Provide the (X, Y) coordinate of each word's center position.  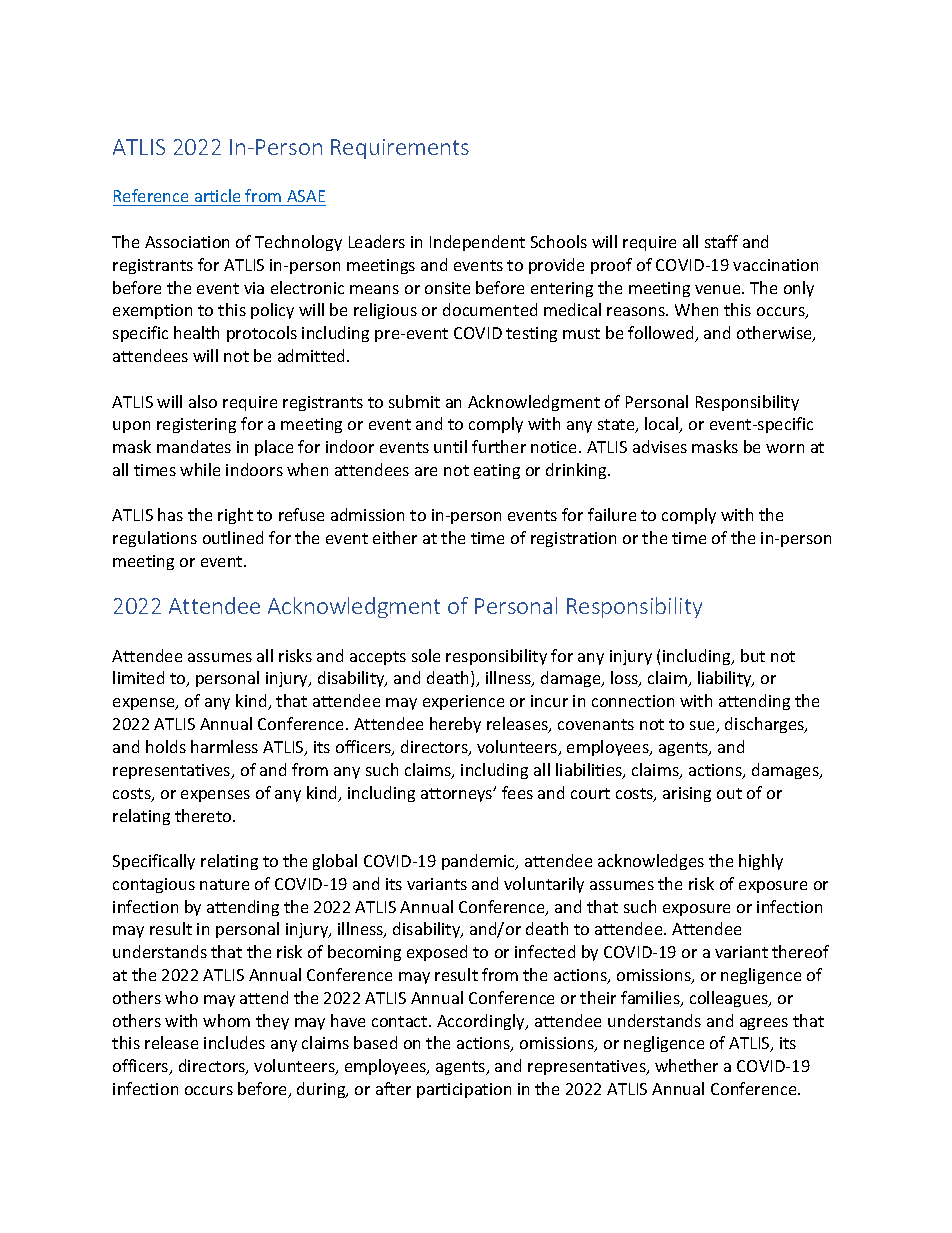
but (753, 655)
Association (187, 242)
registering (196, 425)
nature (224, 884)
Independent (477, 243)
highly (761, 862)
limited (138, 677)
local (663, 425)
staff (721, 241)
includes (234, 1042)
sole (426, 655)
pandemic (480, 862)
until (450, 446)
